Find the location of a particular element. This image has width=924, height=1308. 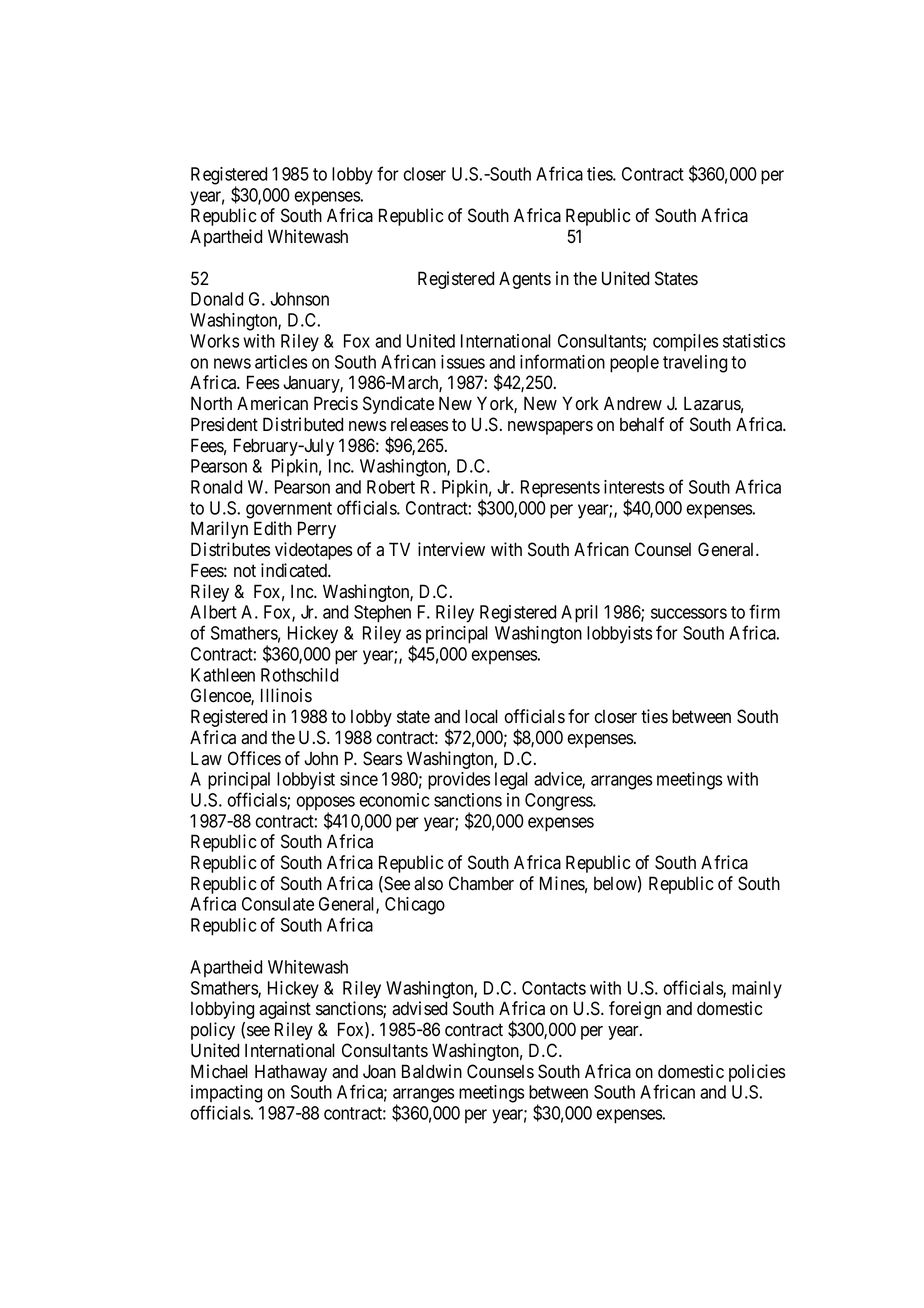

Agents is located at coordinates (525, 280).
